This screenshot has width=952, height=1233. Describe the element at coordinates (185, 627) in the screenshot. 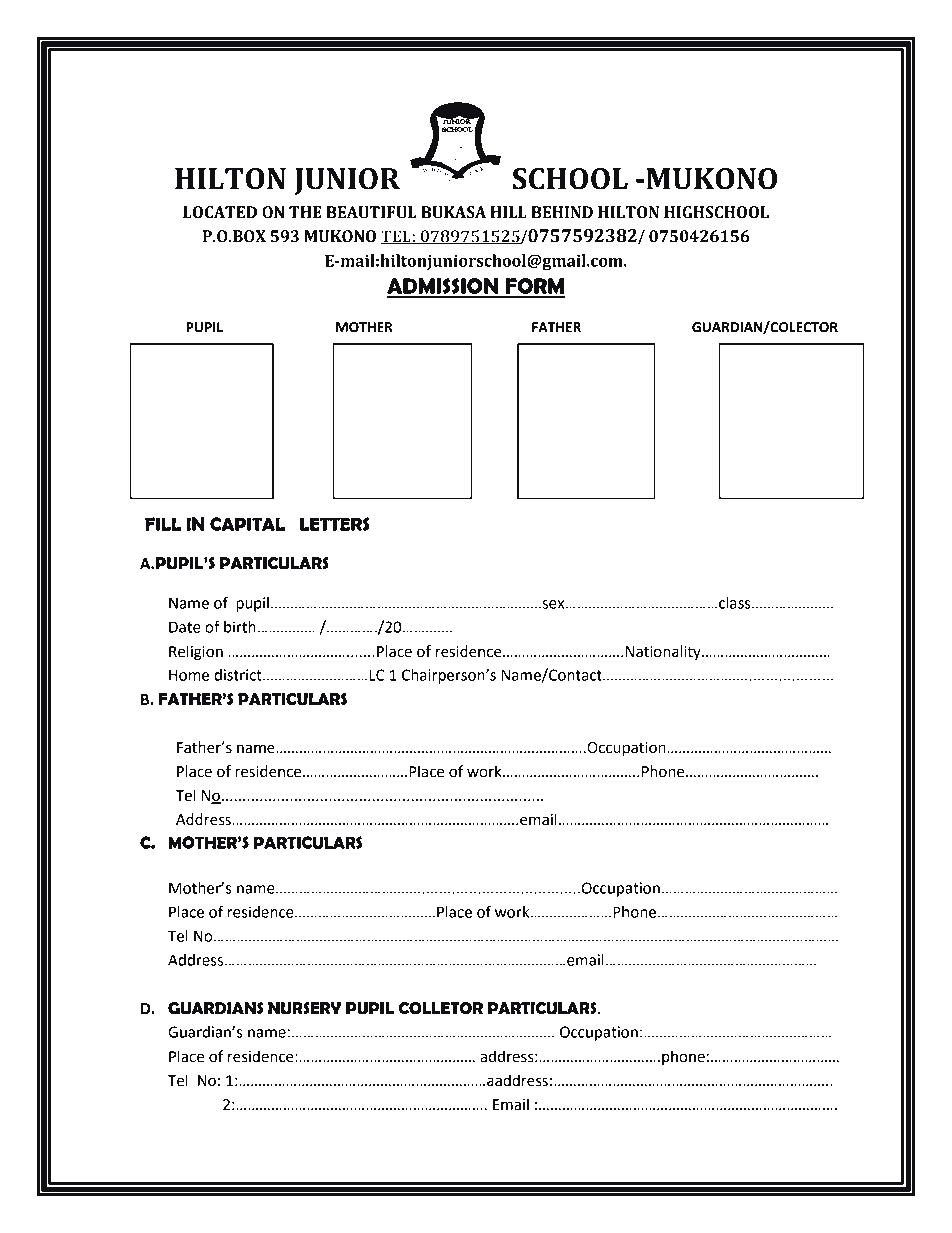

I see `Date` at that location.
